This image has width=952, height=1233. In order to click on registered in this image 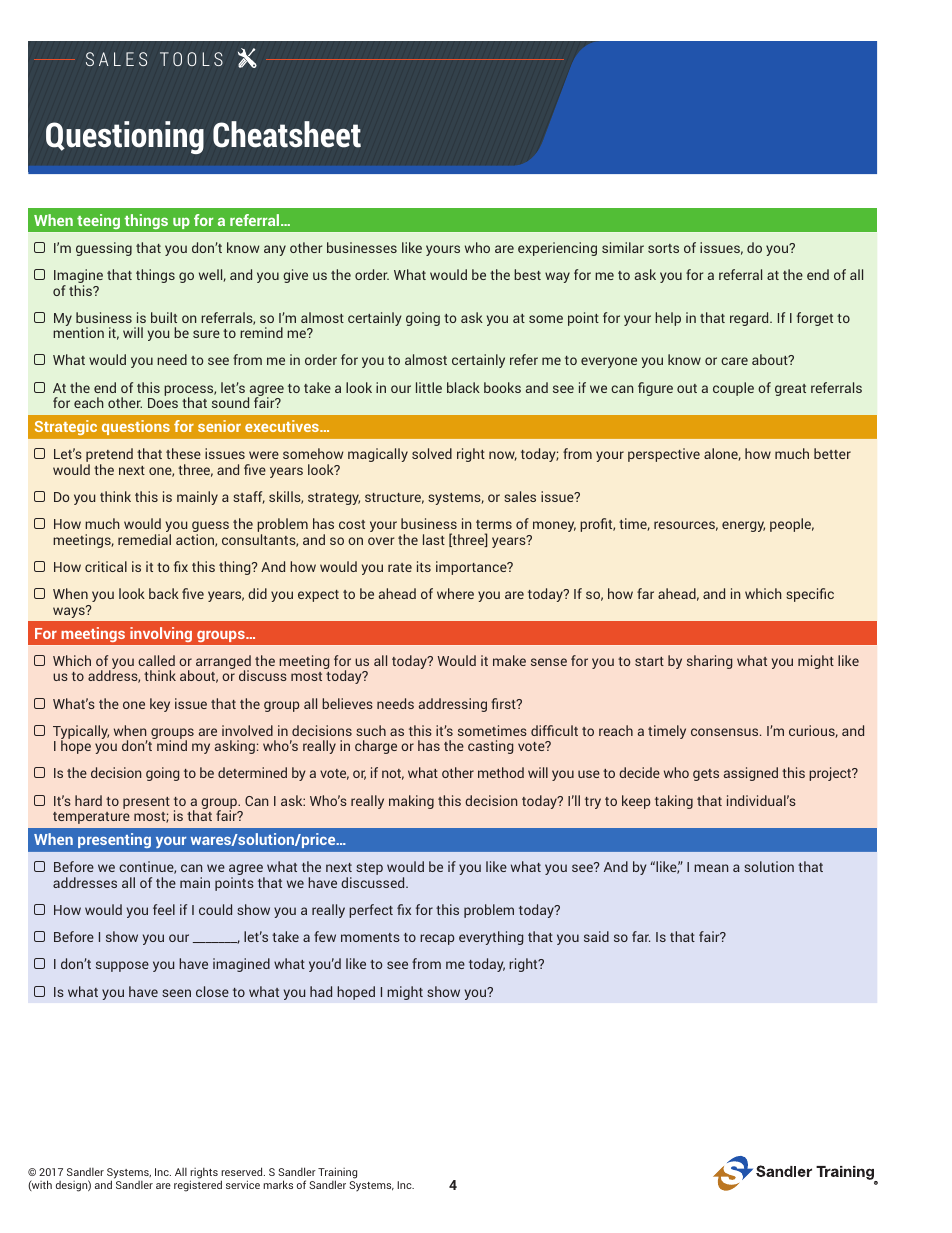, I will do `click(198, 1186)`.
